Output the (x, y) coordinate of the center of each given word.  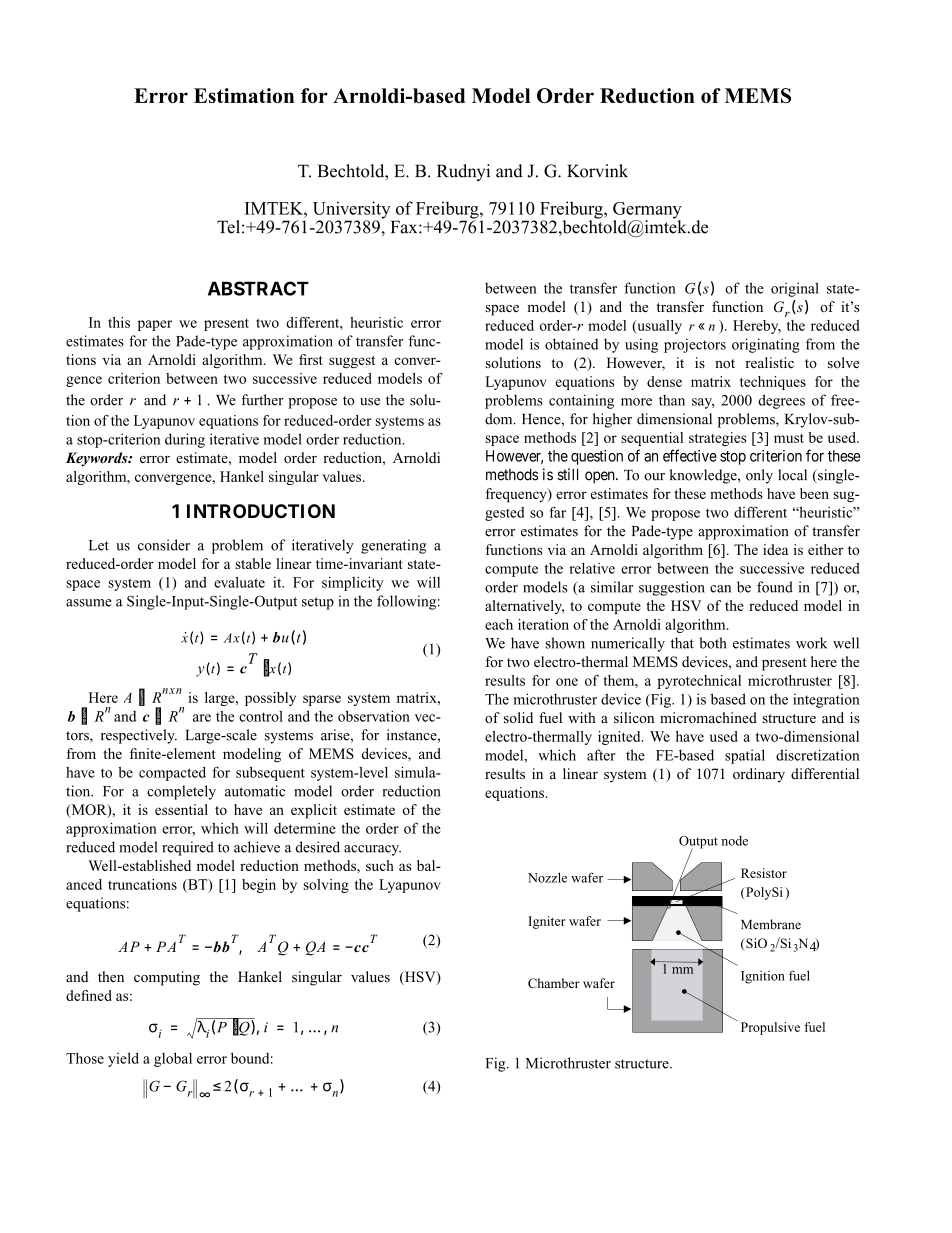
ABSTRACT (258, 288)
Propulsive (770, 1028)
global (173, 1059)
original (795, 289)
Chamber (554, 983)
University (353, 211)
